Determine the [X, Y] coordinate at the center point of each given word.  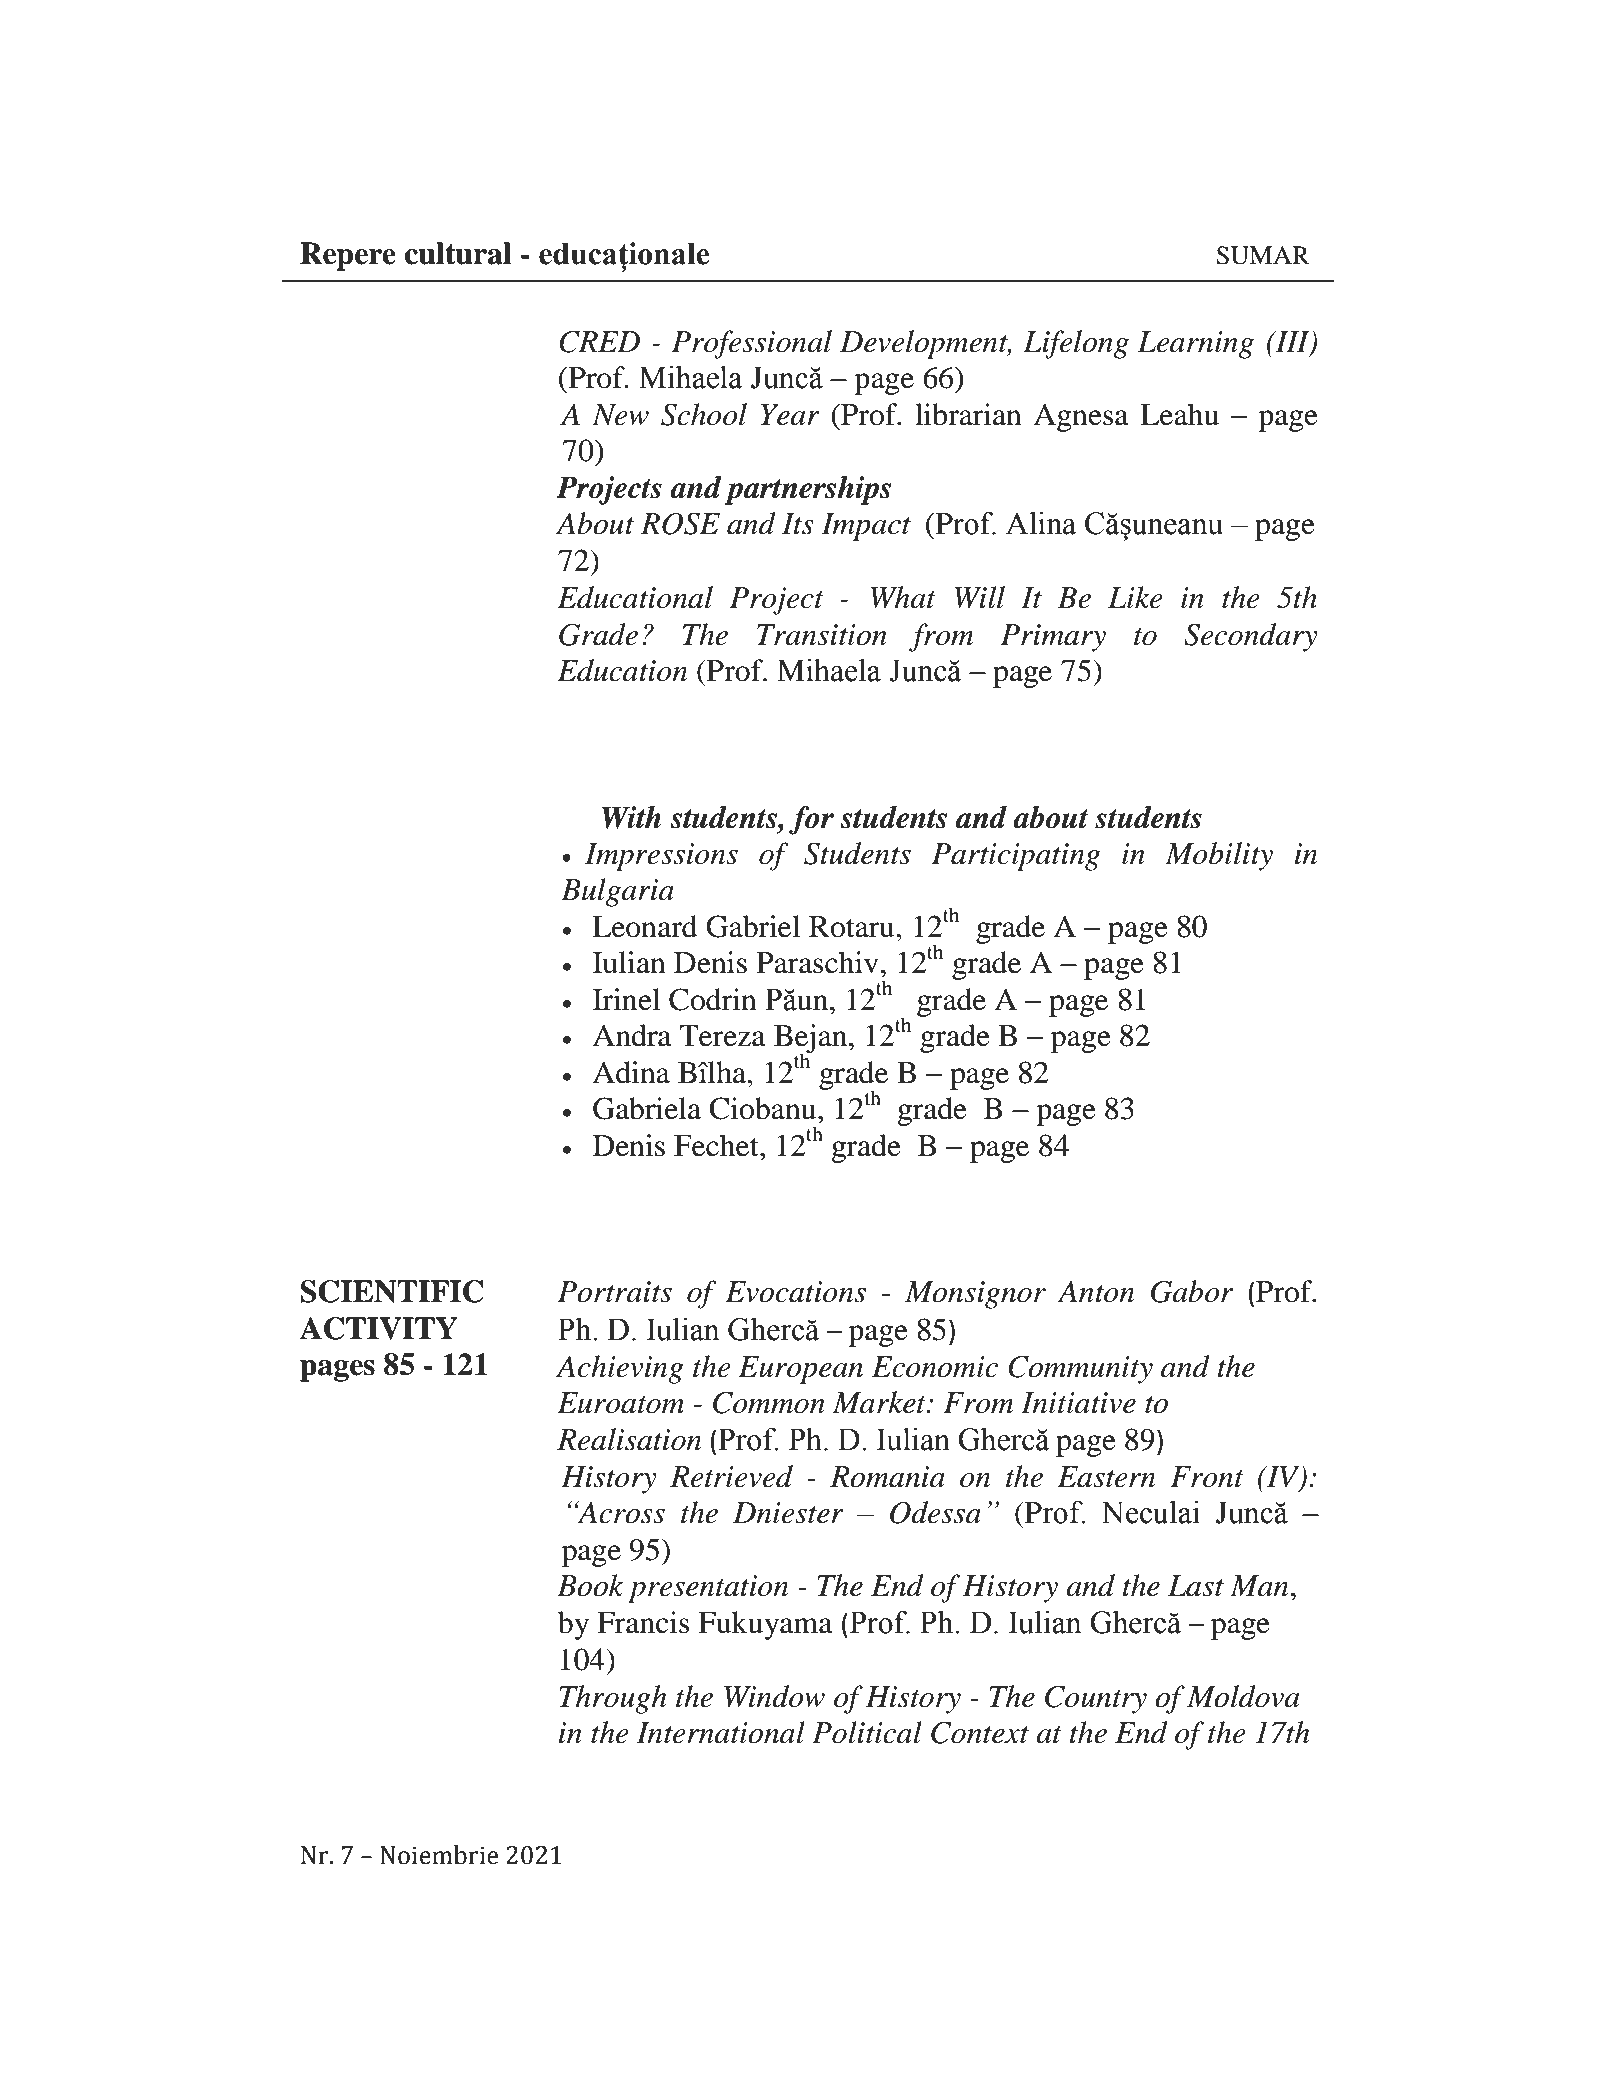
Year [790, 415]
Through [613, 1699]
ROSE [680, 524]
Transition [822, 635]
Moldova [1243, 1696]
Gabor [1192, 1291]
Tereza [722, 1036]
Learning [1196, 345]
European [800, 1370]
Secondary [1251, 637]
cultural [458, 253]
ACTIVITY [379, 1328]
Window [774, 1696]
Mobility [1219, 856]
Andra [632, 1035]
